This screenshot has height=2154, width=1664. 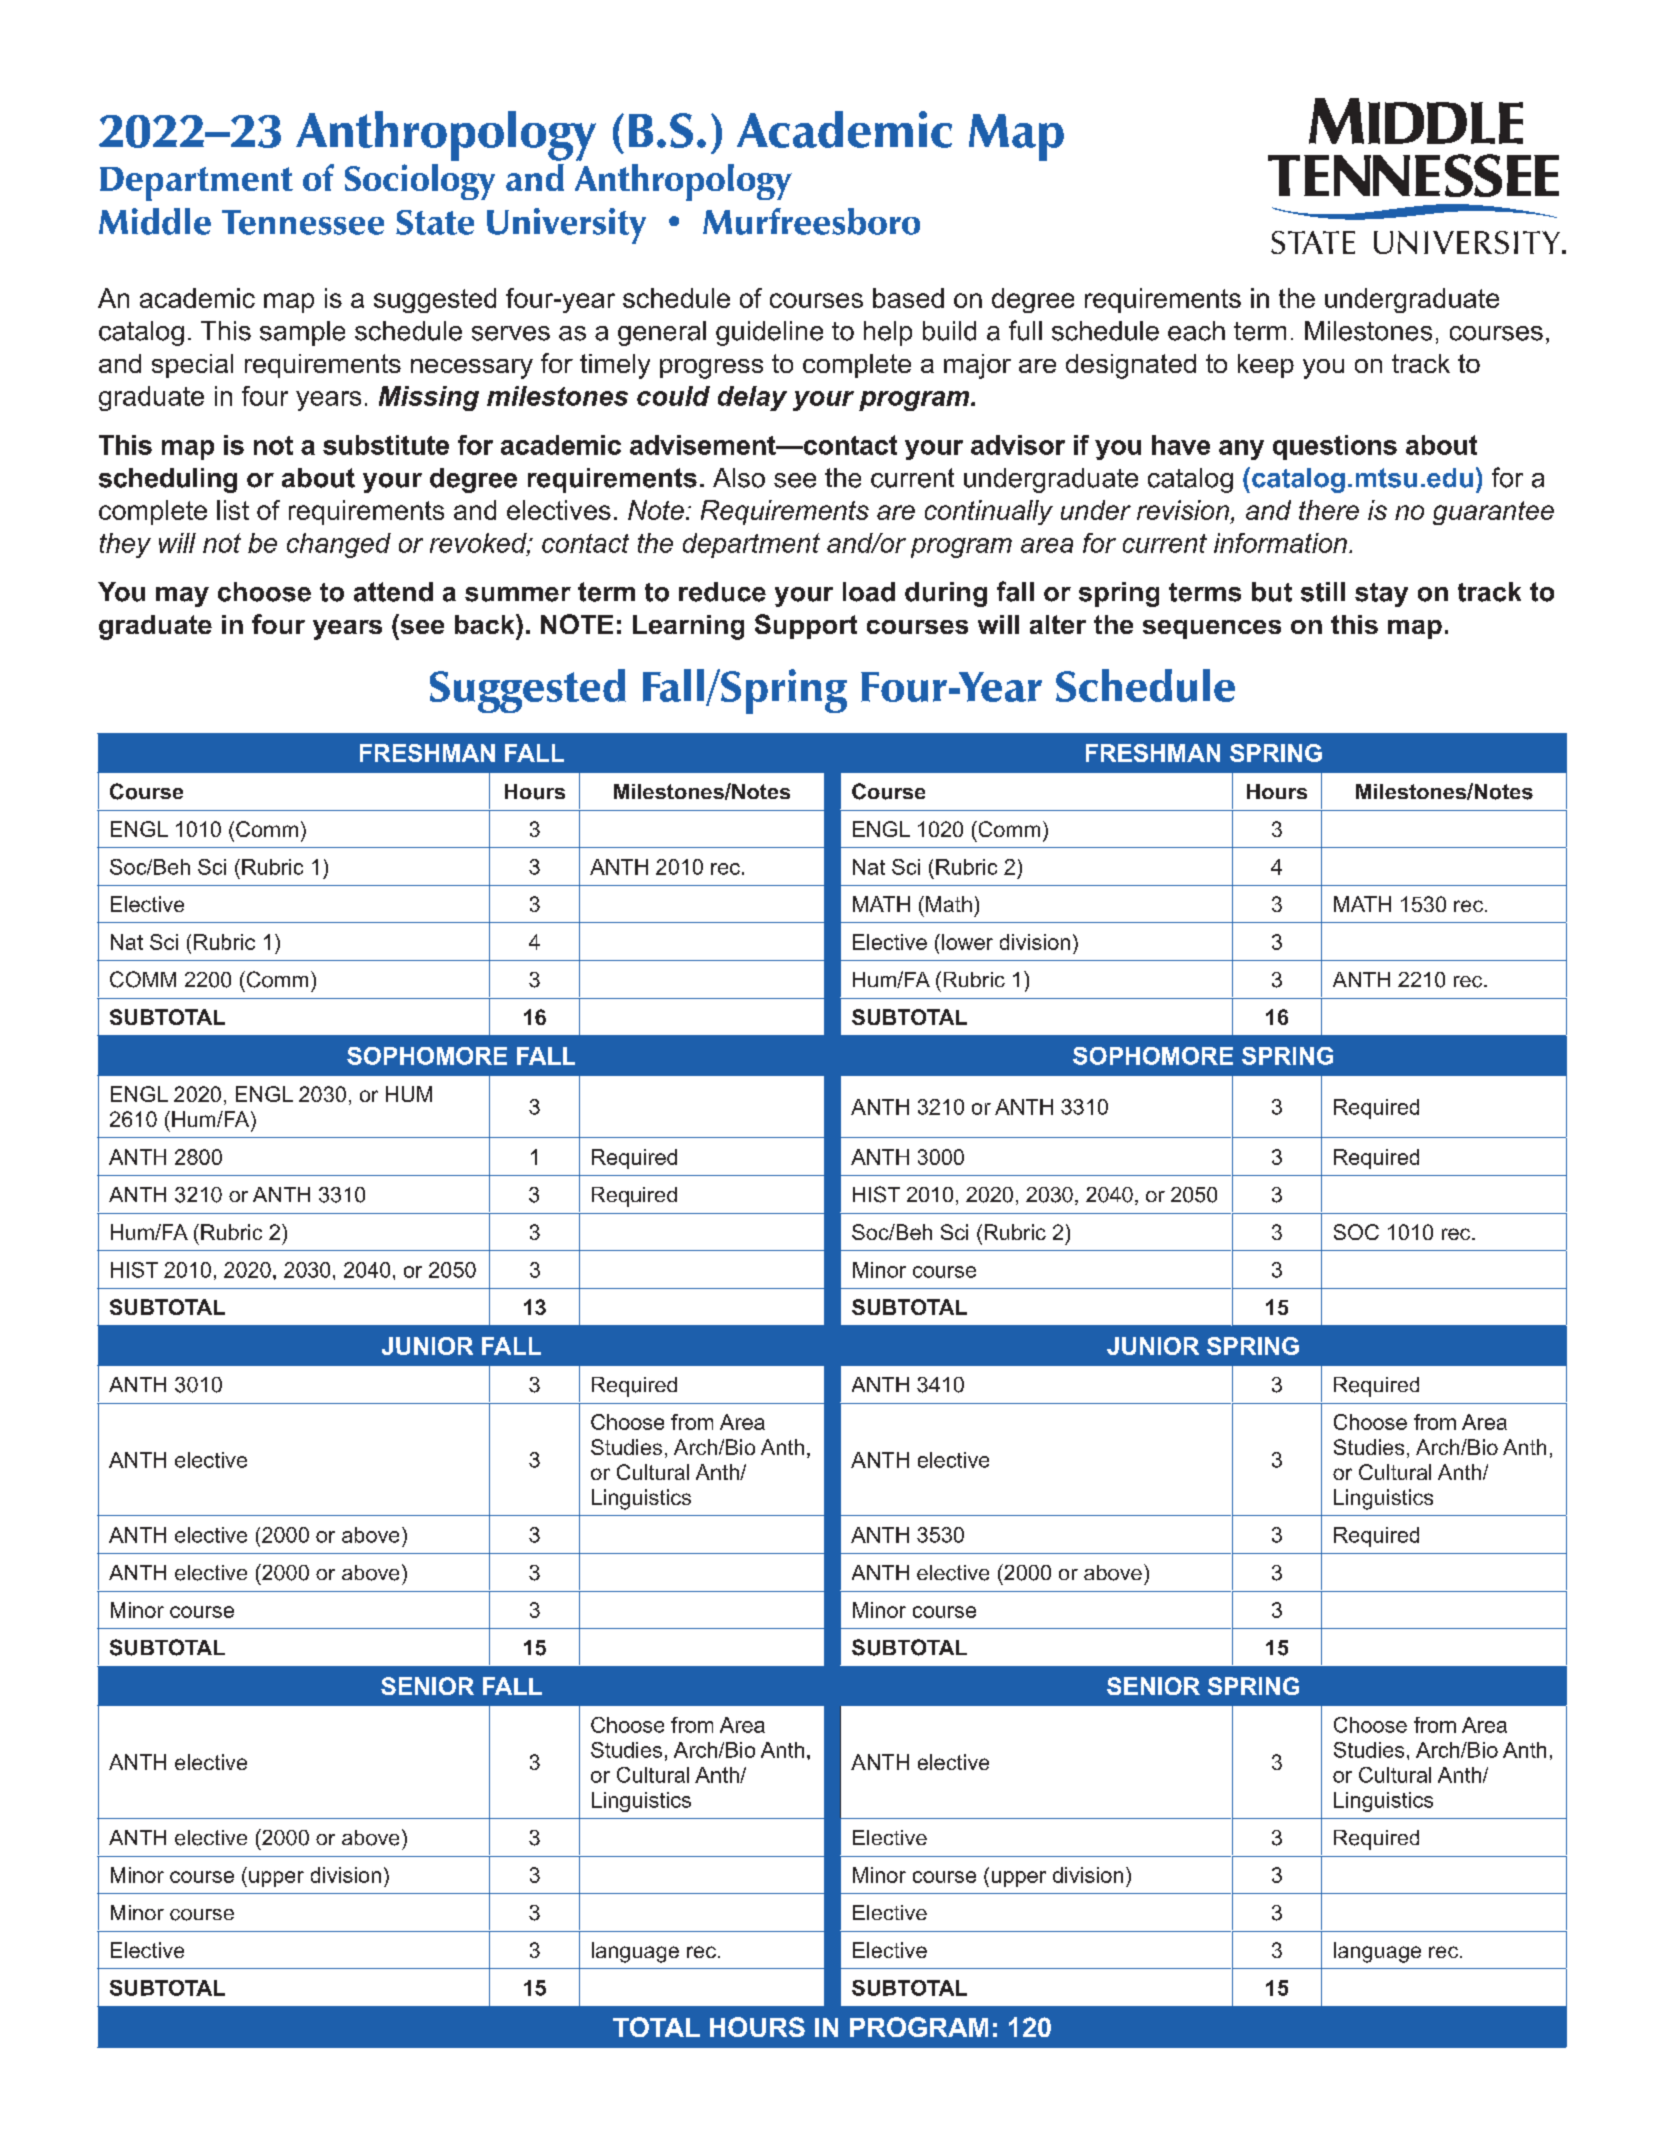 I want to click on questions, so click(x=1335, y=447).
